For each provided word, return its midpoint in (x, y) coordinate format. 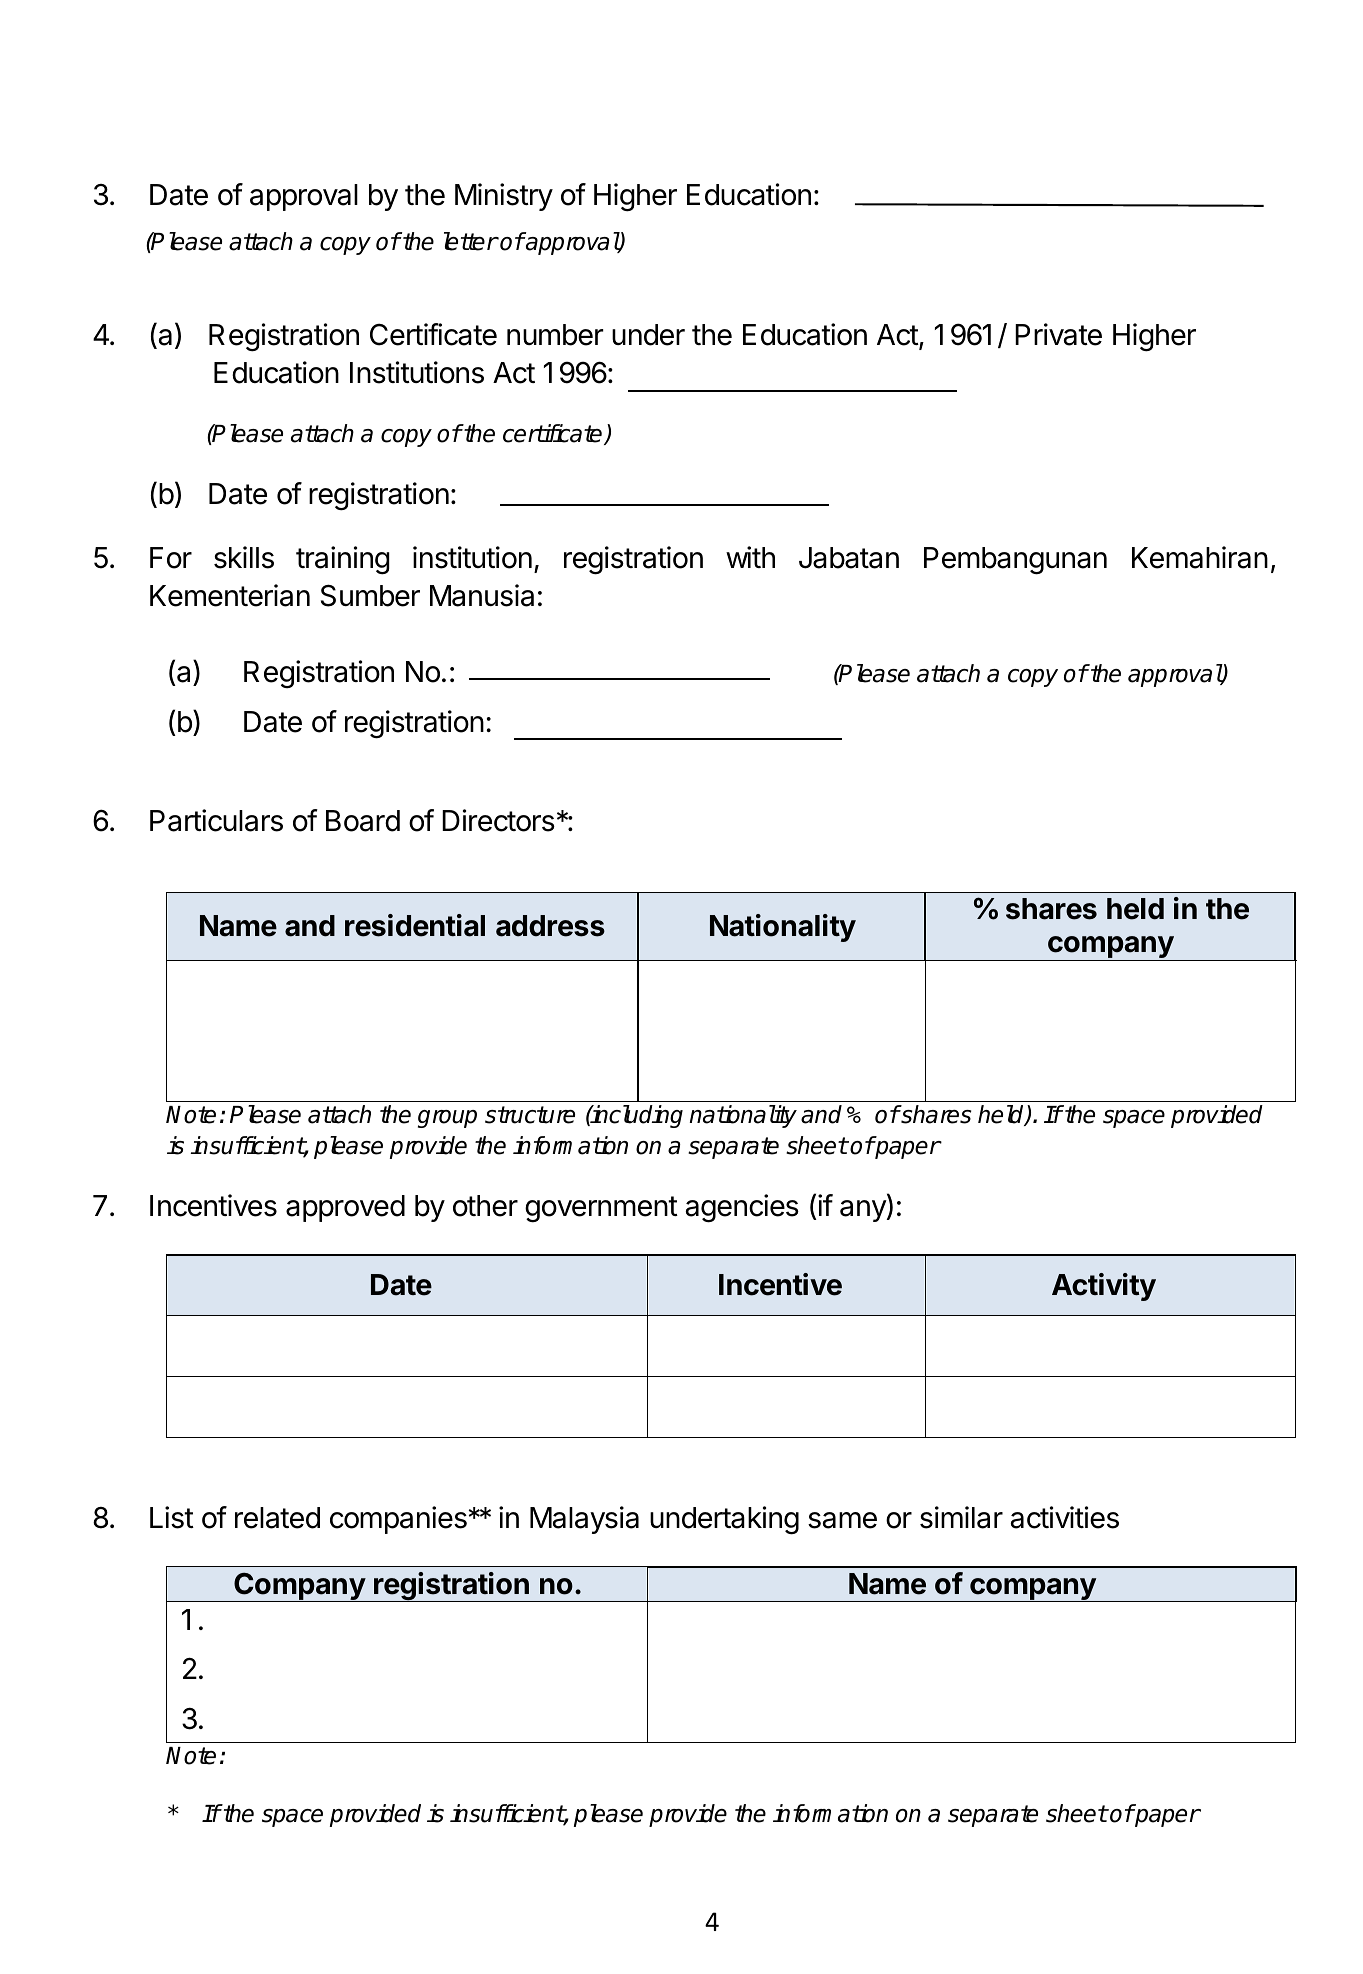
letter (471, 241)
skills (244, 557)
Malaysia (584, 1520)
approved (345, 1208)
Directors (498, 820)
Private (1058, 334)
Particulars (216, 820)
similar (961, 1517)
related (277, 1518)
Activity (1104, 1287)
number (555, 335)
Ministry (504, 197)
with (750, 557)
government (601, 1209)
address (550, 926)
